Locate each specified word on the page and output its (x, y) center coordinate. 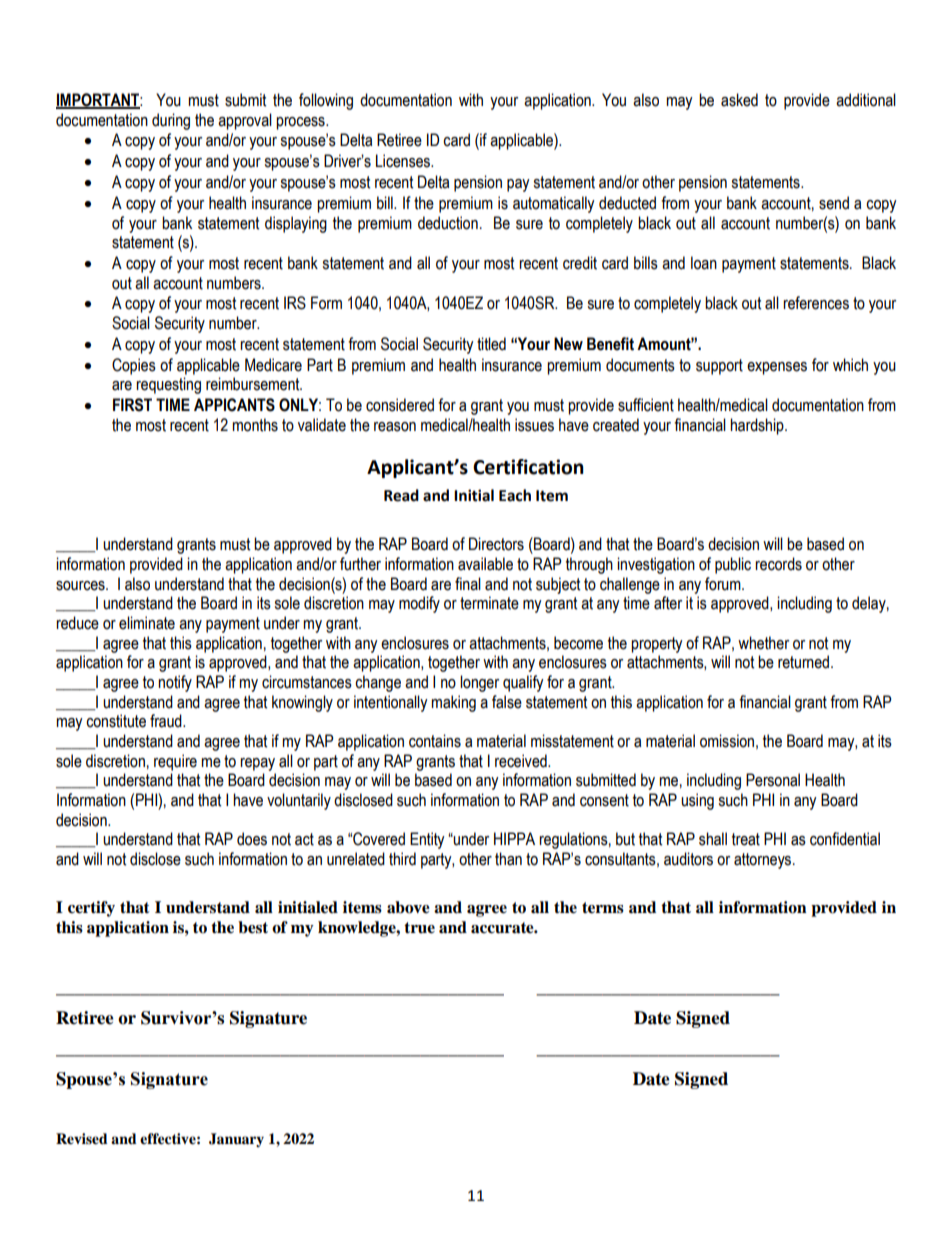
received (522, 761)
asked (739, 100)
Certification (528, 467)
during (171, 121)
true (419, 928)
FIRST (132, 405)
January (236, 1140)
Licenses (404, 161)
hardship (758, 426)
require (175, 762)
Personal (773, 780)
